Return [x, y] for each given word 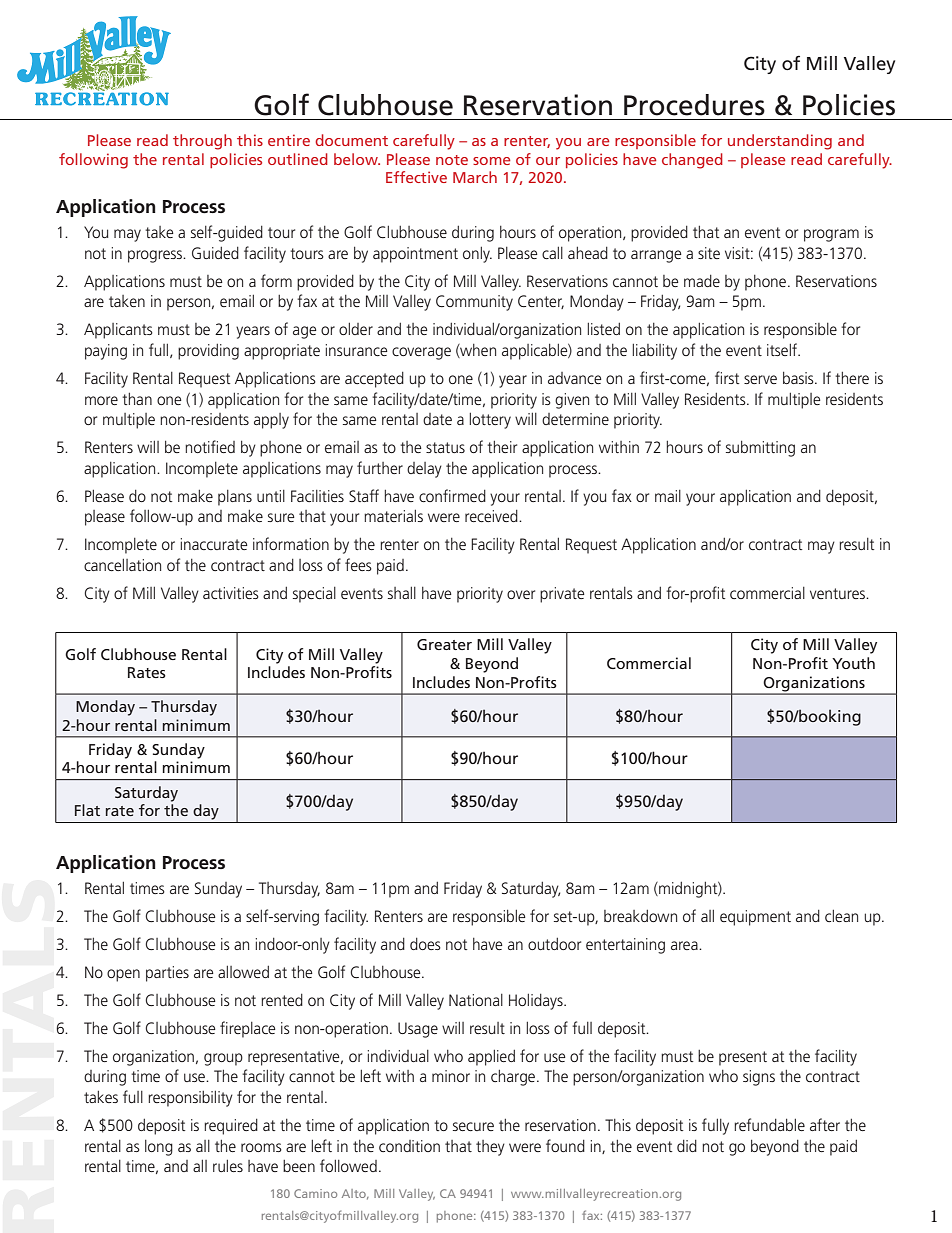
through [202, 142]
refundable [769, 1124]
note [452, 160]
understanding [780, 142]
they [490, 1148]
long [159, 1148]
